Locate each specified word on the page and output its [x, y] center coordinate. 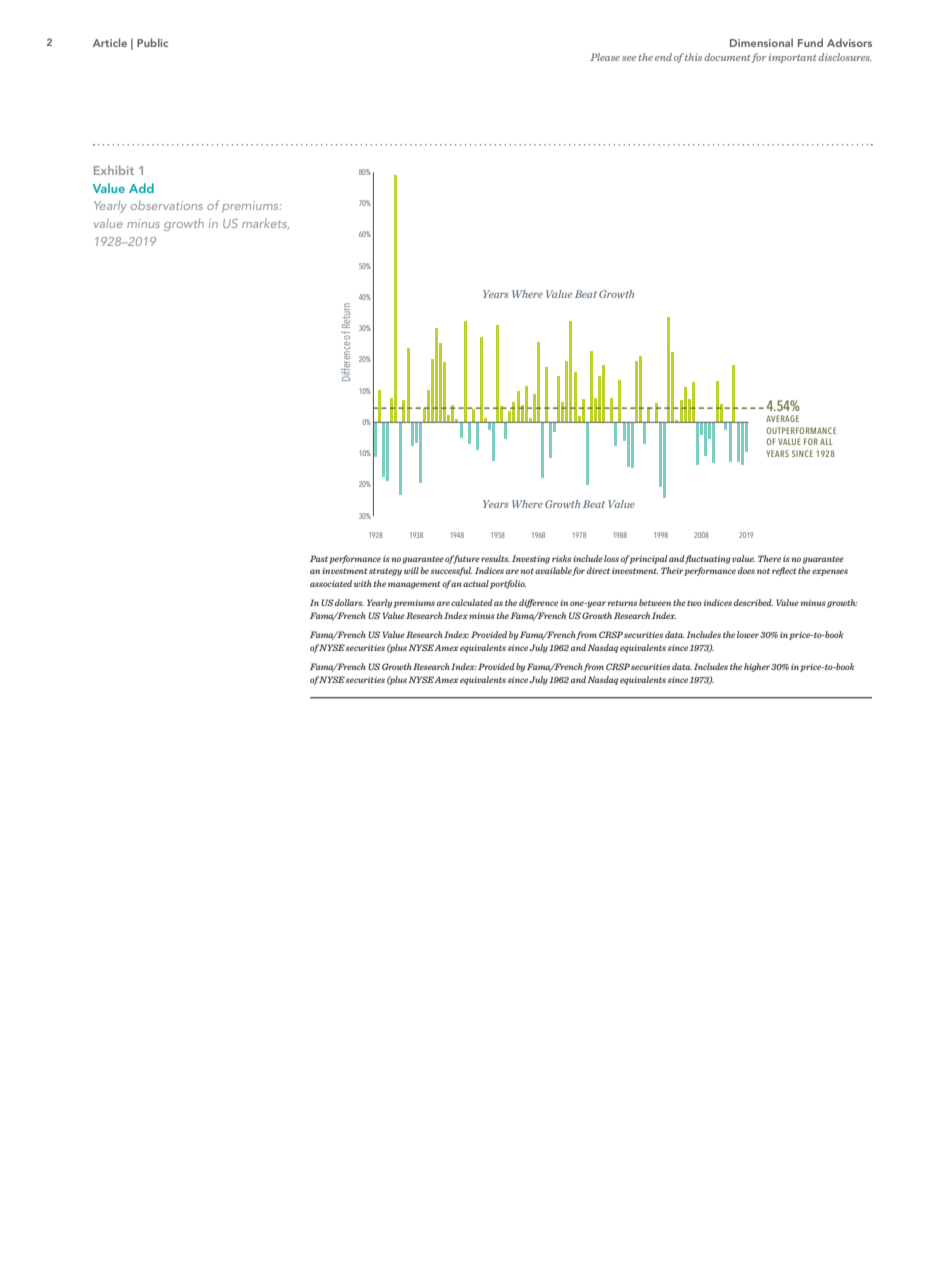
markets [265, 224]
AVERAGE [782, 418]
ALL [826, 441]
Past [319, 558]
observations [167, 205]
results [495, 558]
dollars [349, 602]
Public [152, 42]
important [793, 58]
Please [605, 57]
